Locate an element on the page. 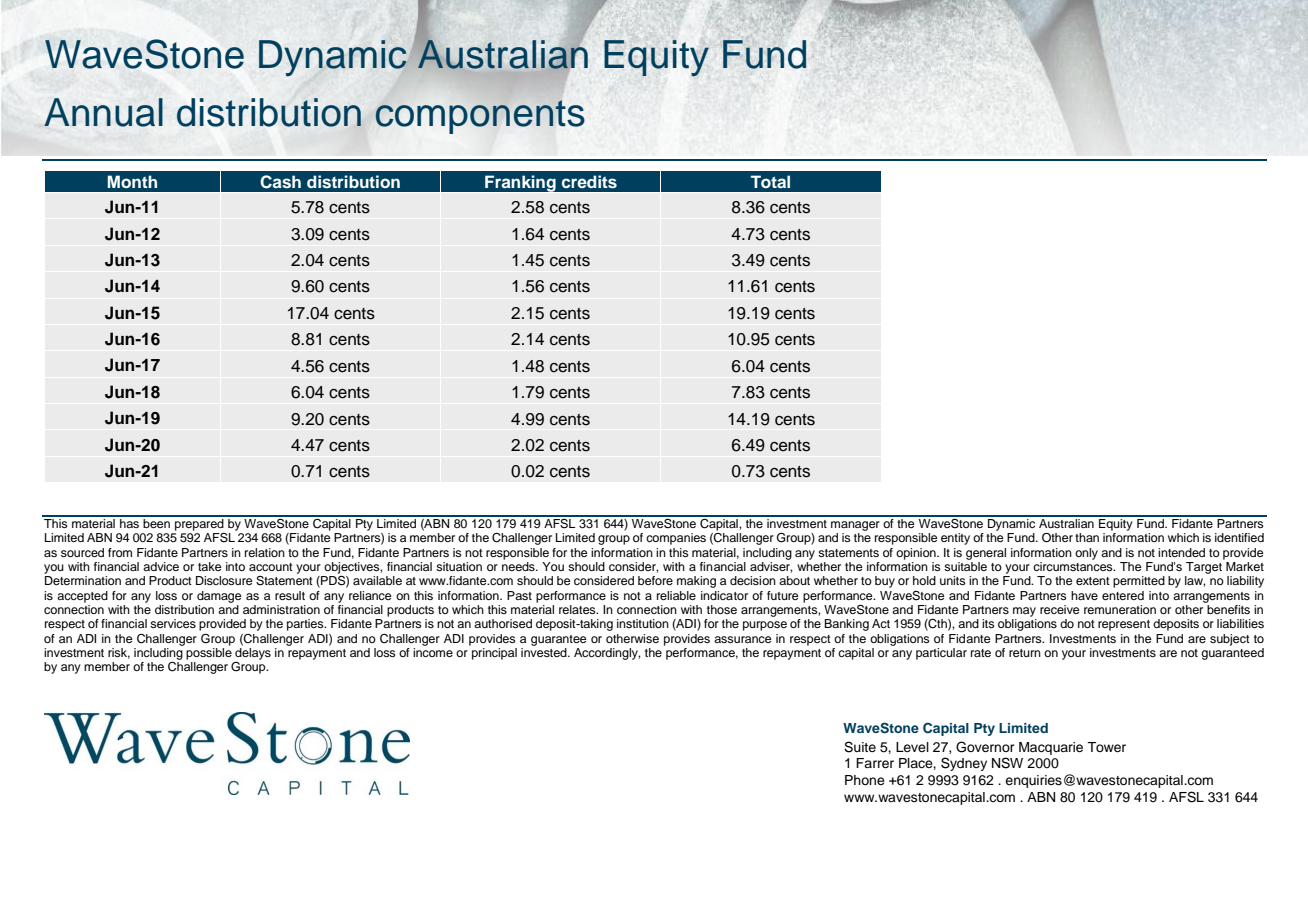 This document has height=924, width=1308. manager is located at coordinates (855, 526).
